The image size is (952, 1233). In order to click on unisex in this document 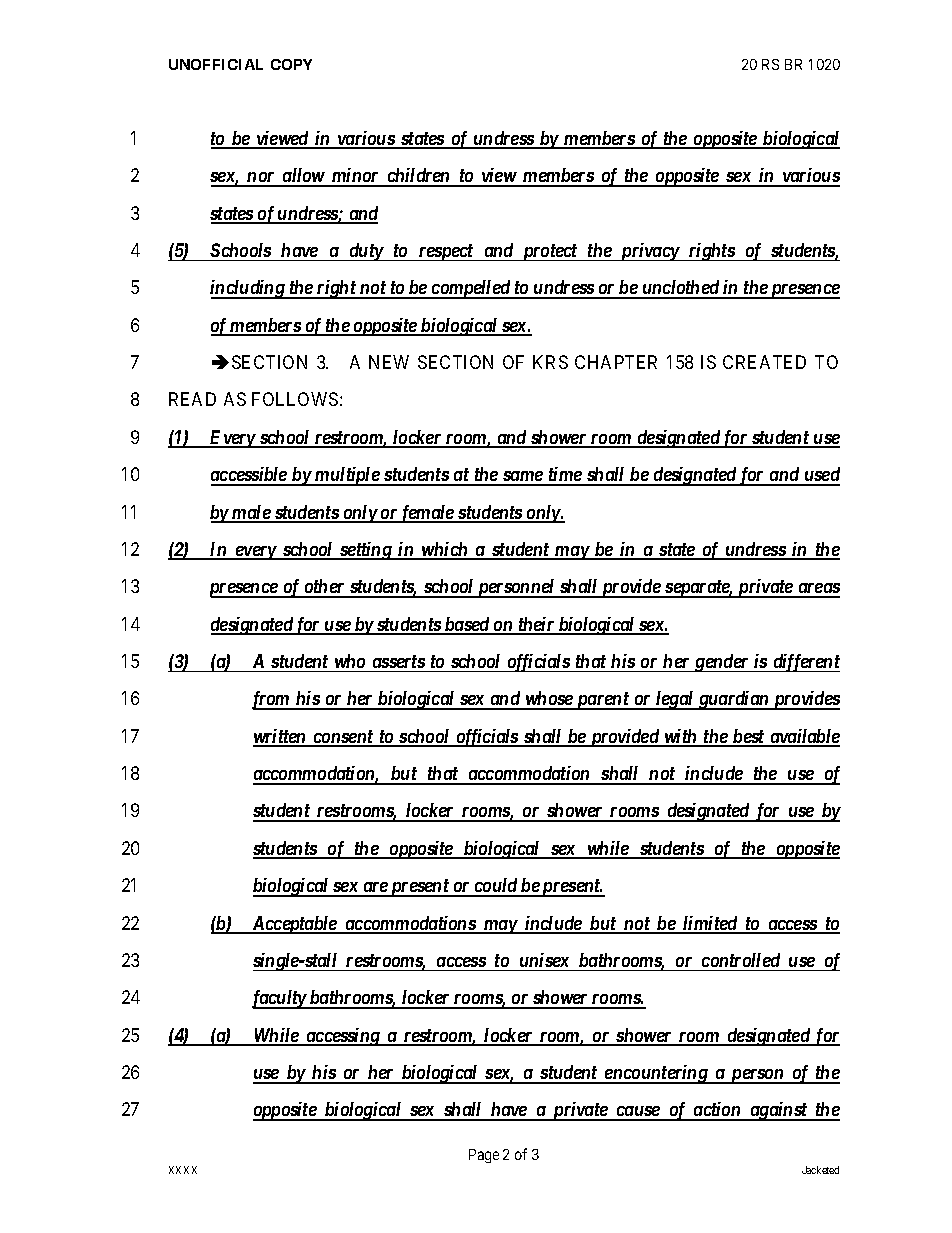, I will do `click(544, 960)`.
